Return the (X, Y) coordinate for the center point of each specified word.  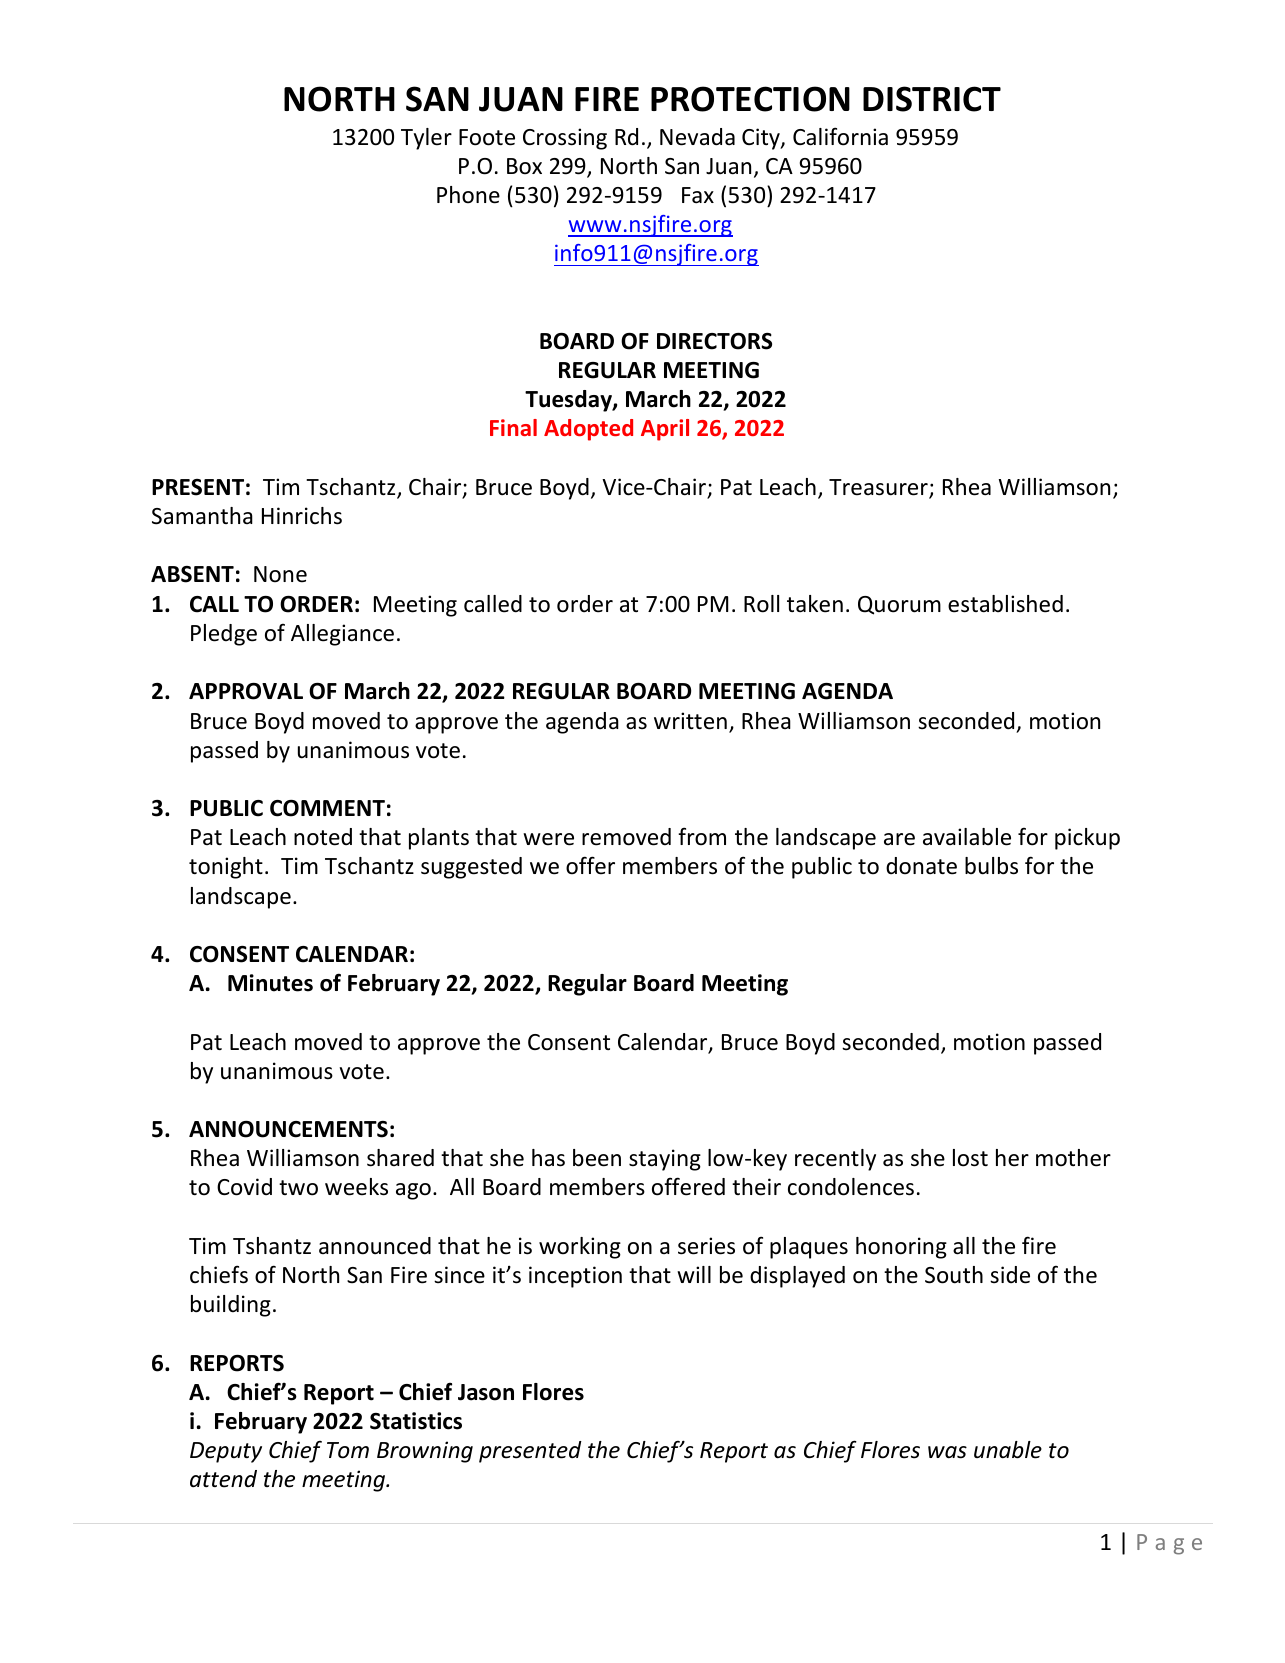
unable (1008, 1450)
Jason (486, 1392)
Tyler (426, 139)
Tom (348, 1450)
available (967, 837)
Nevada (697, 137)
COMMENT (327, 808)
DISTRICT (932, 99)
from (702, 836)
